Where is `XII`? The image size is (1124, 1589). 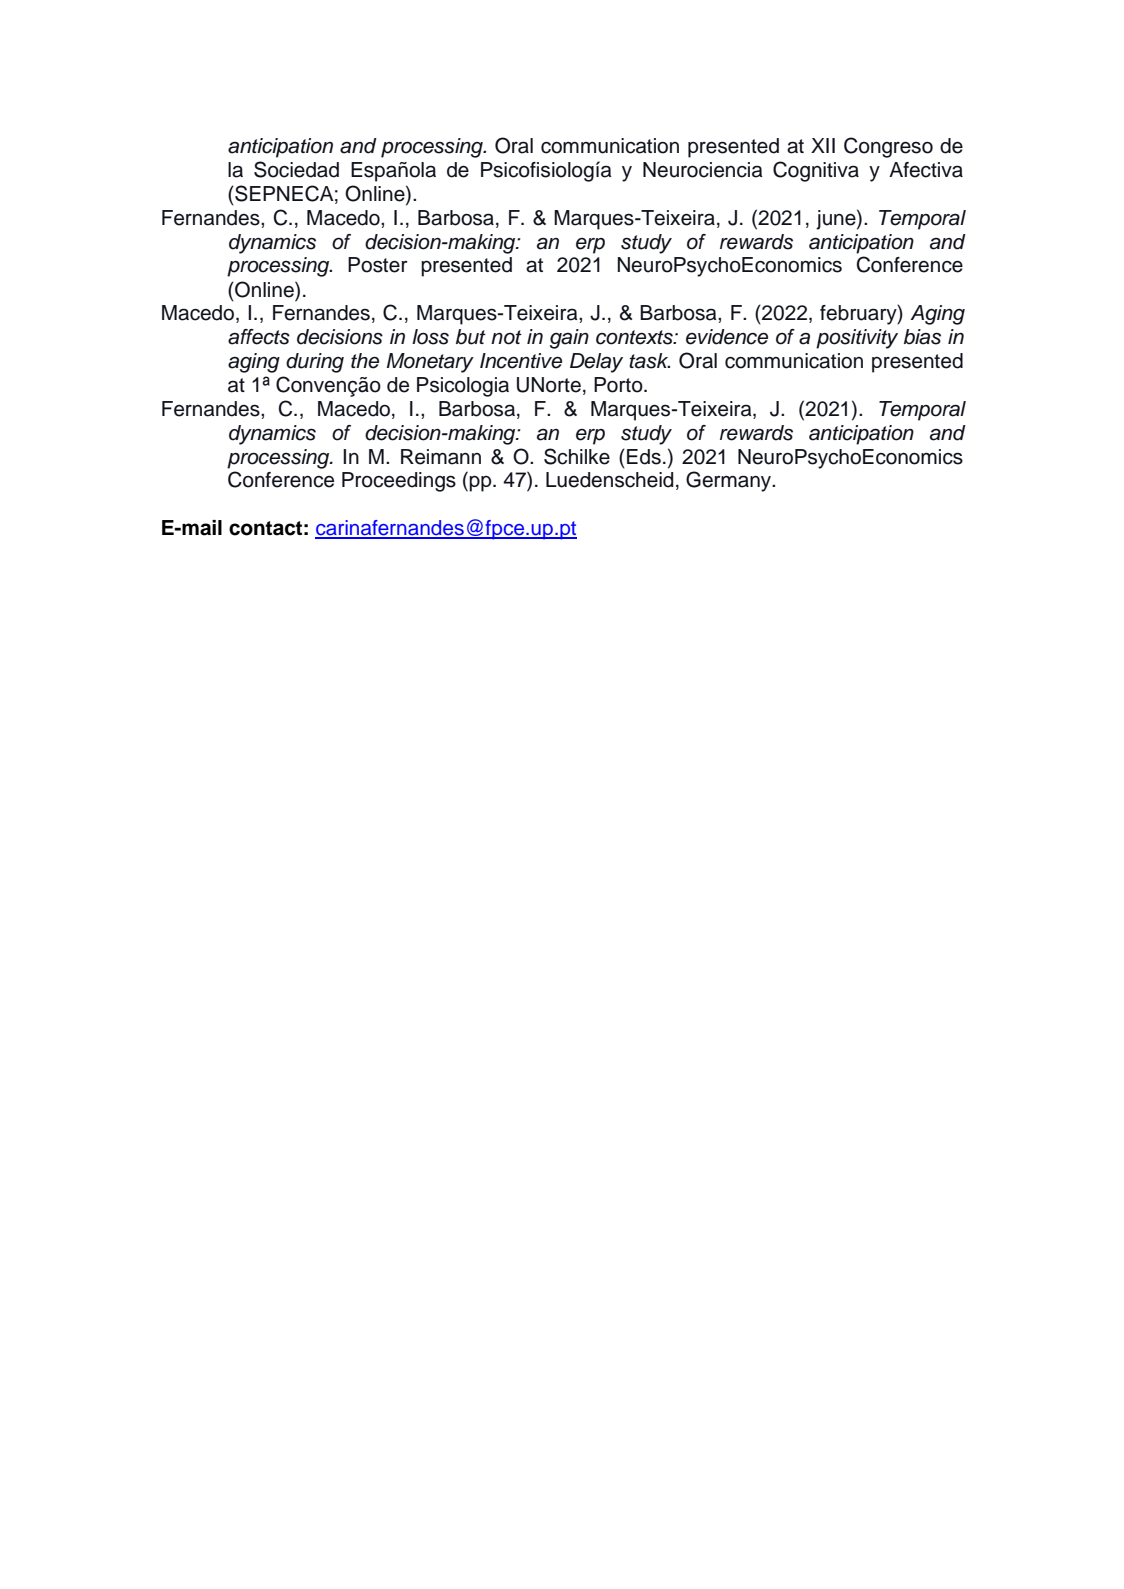 XII is located at coordinates (823, 145).
